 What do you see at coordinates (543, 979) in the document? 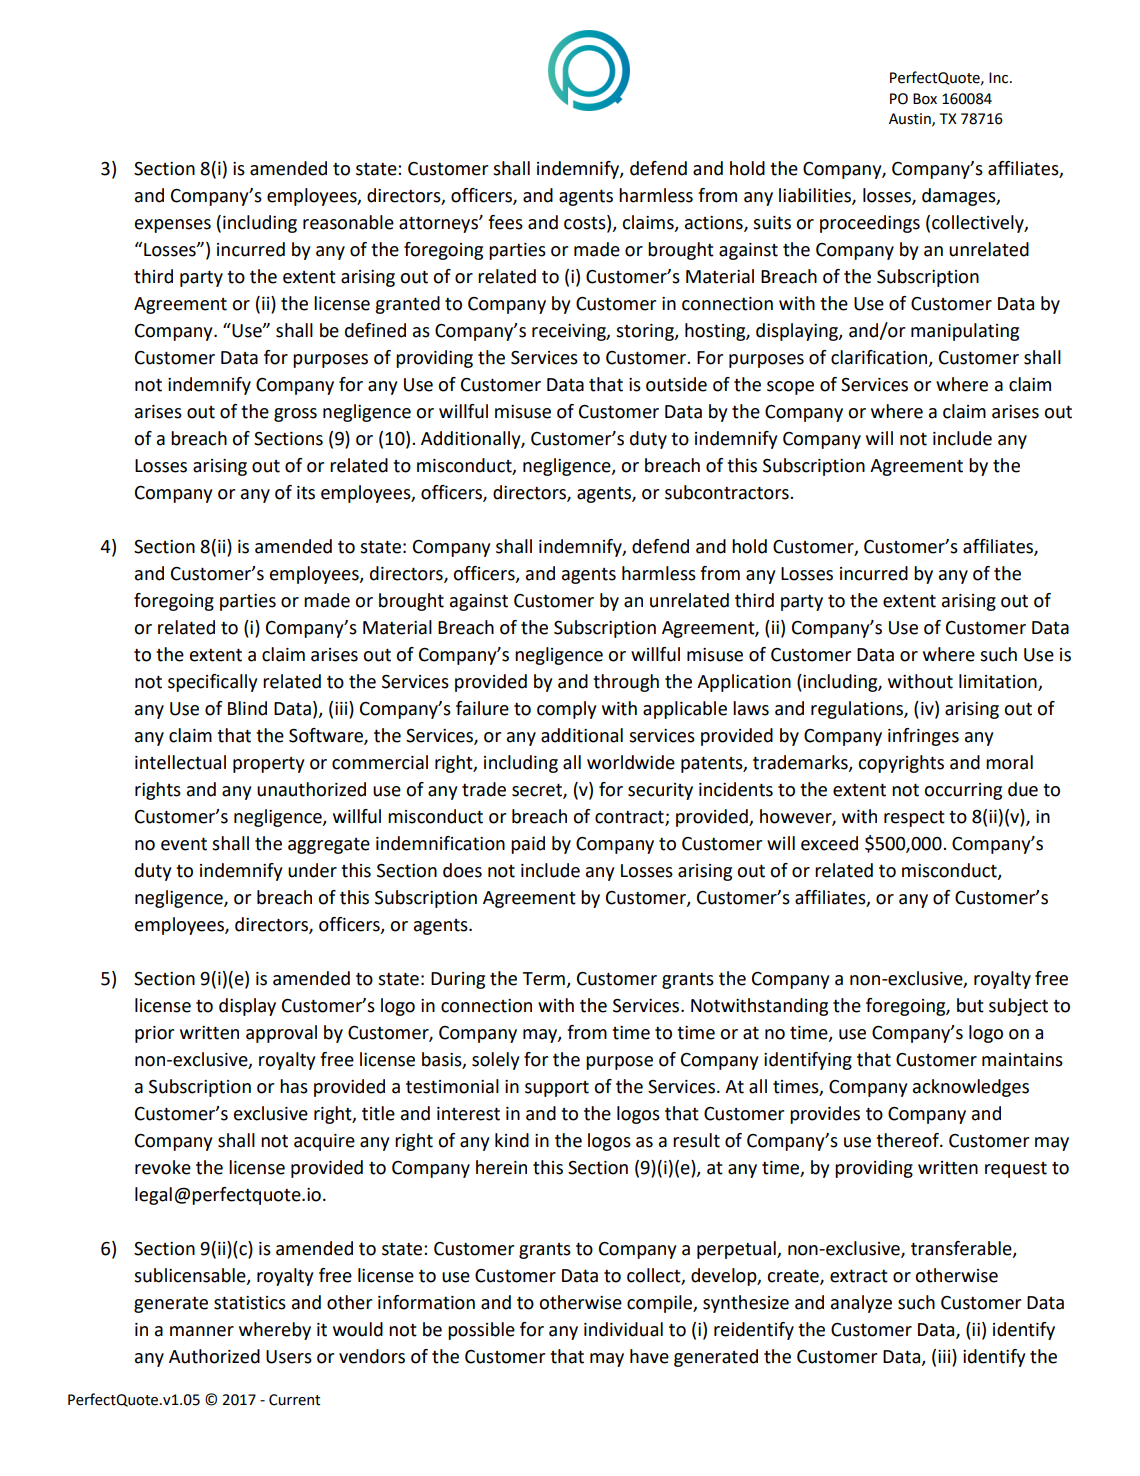
I see `Term` at bounding box center [543, 979].
